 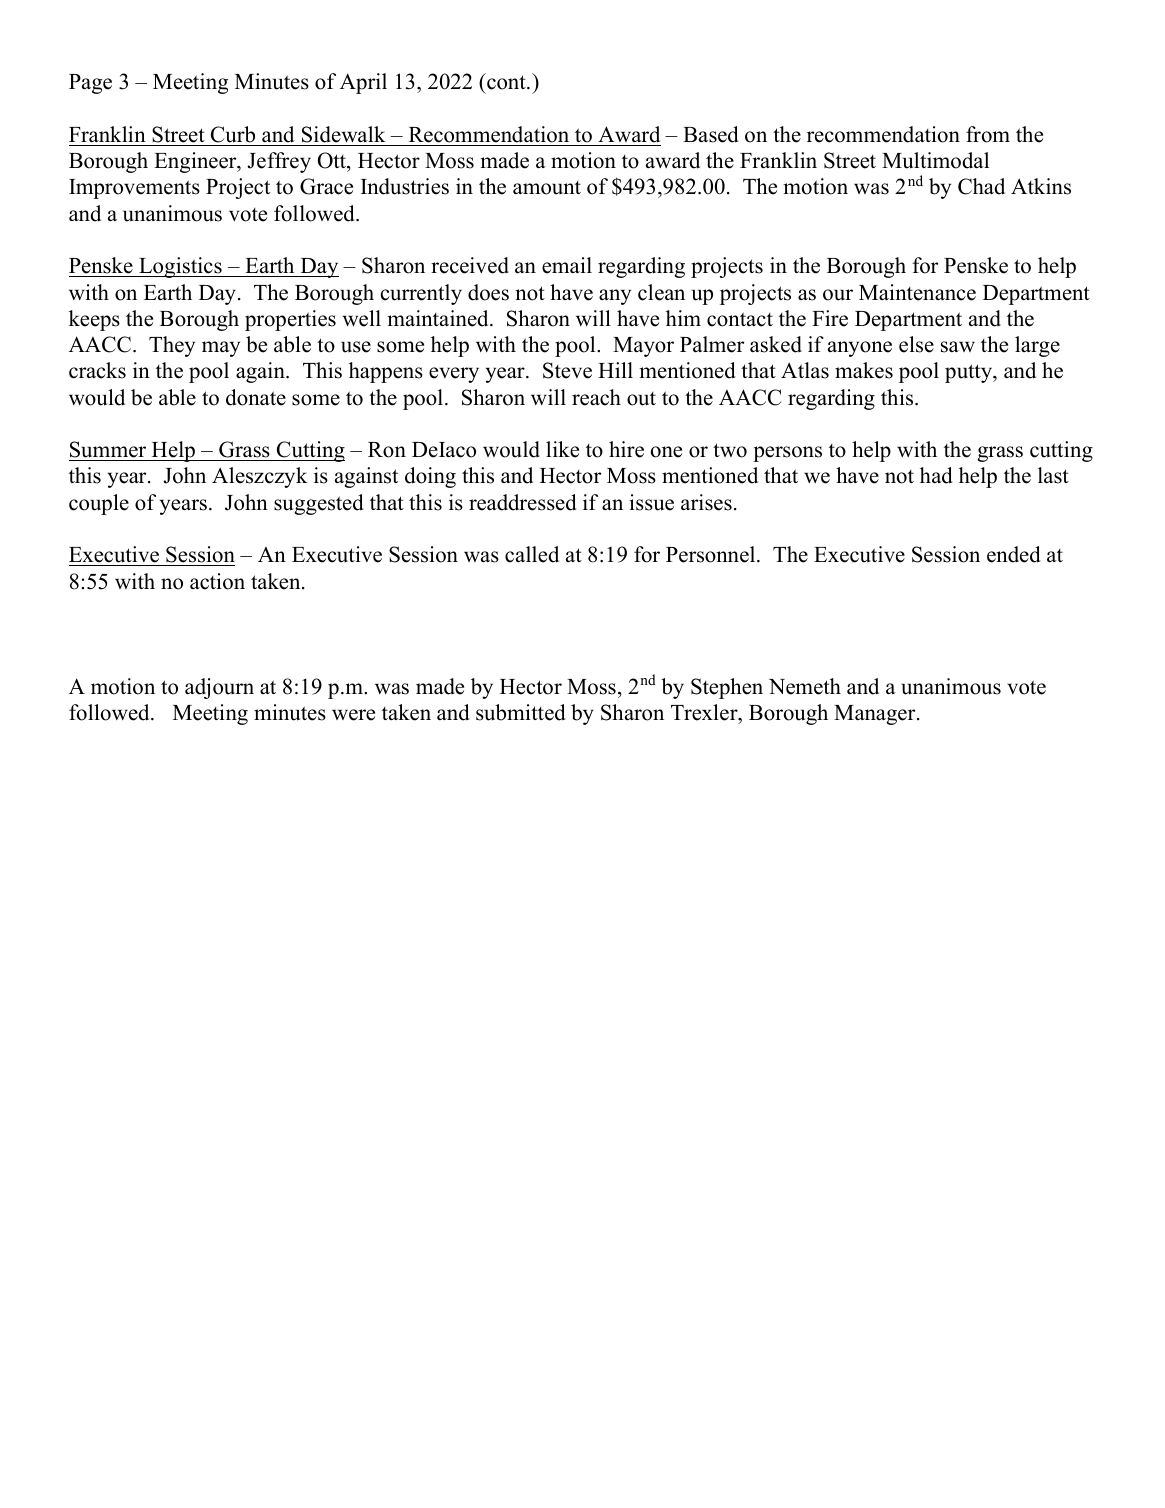 I want to click on Curb, so click(x=233, y=134).
